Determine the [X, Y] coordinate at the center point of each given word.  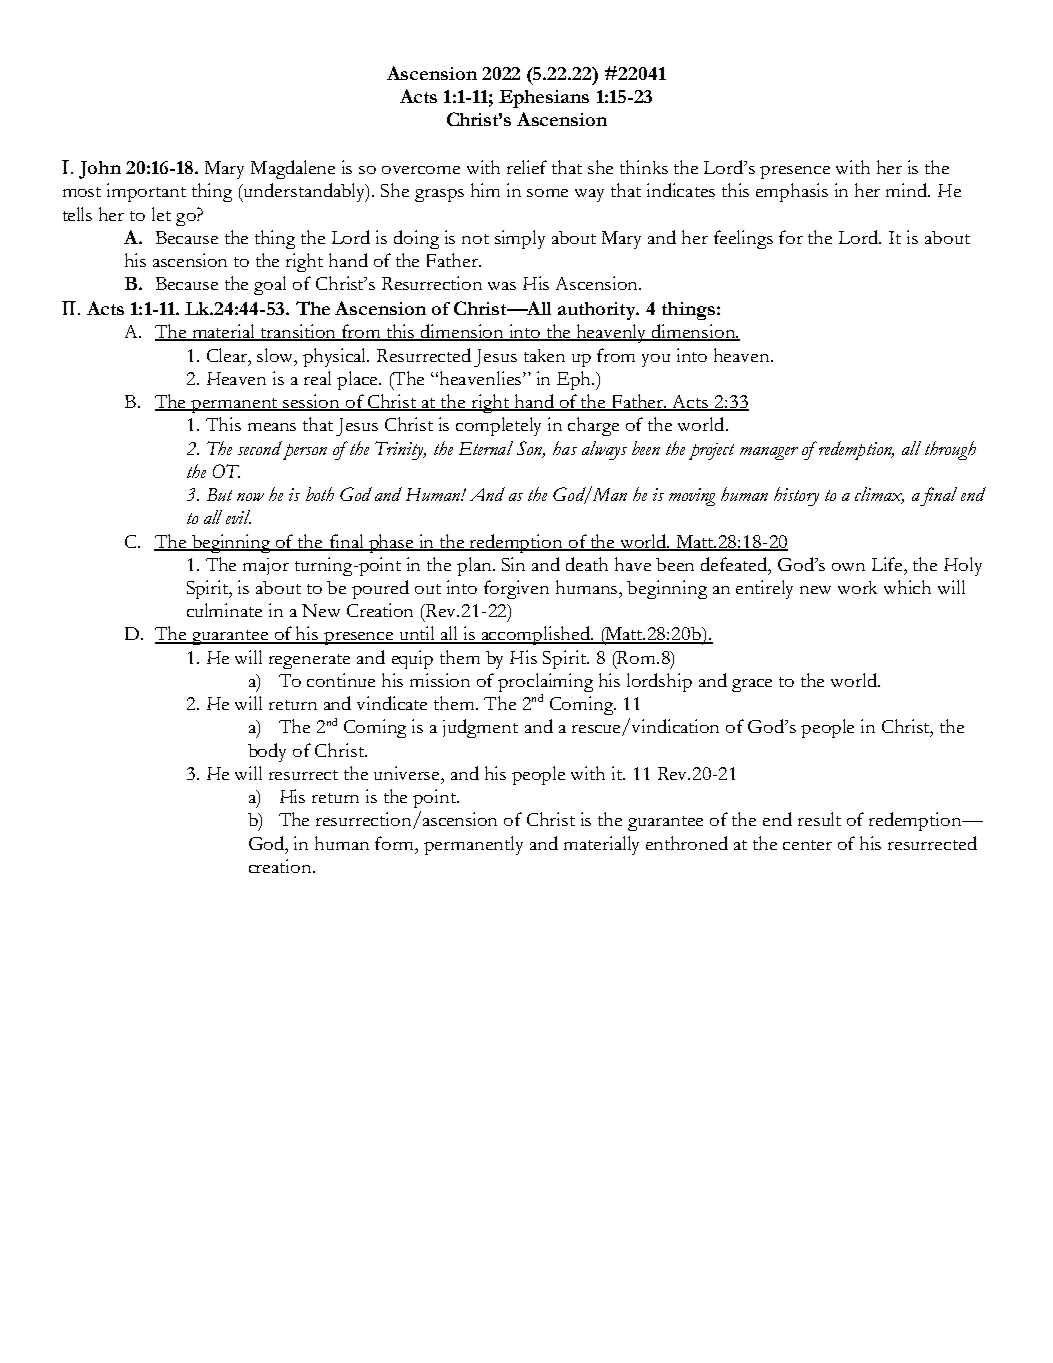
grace [752, 685]
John [100, 170]
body [267, 752]
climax [879, 495]
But [219, 494]
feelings [743, 239]
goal [270, 285]
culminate [224, 610]
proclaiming [545, 684]
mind [908, 190]
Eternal [486, 448]
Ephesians [544, 99]
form [396, 843]
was [502, 286]
